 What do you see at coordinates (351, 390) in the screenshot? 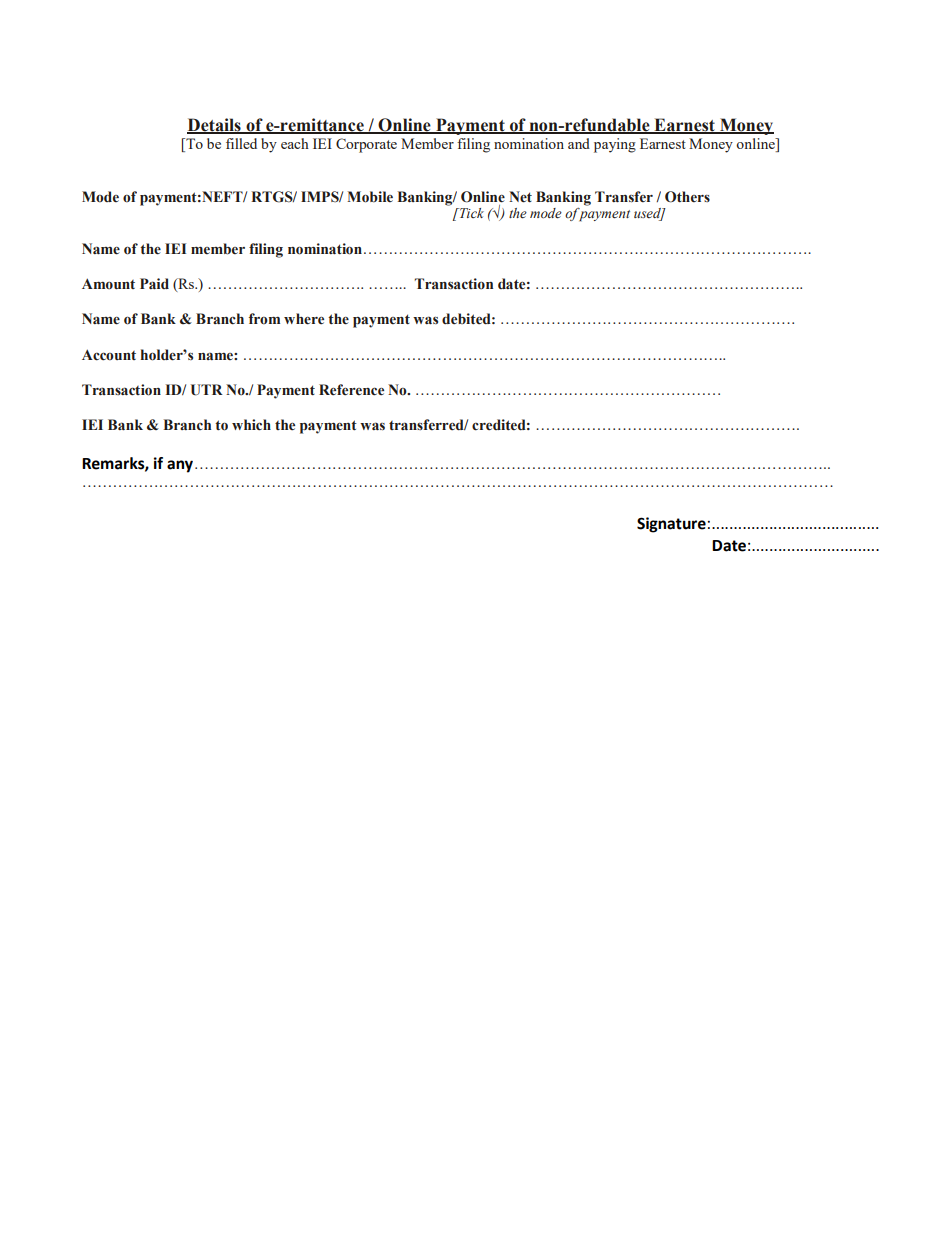
I see `Reference` at bounding box center [351, 390].
